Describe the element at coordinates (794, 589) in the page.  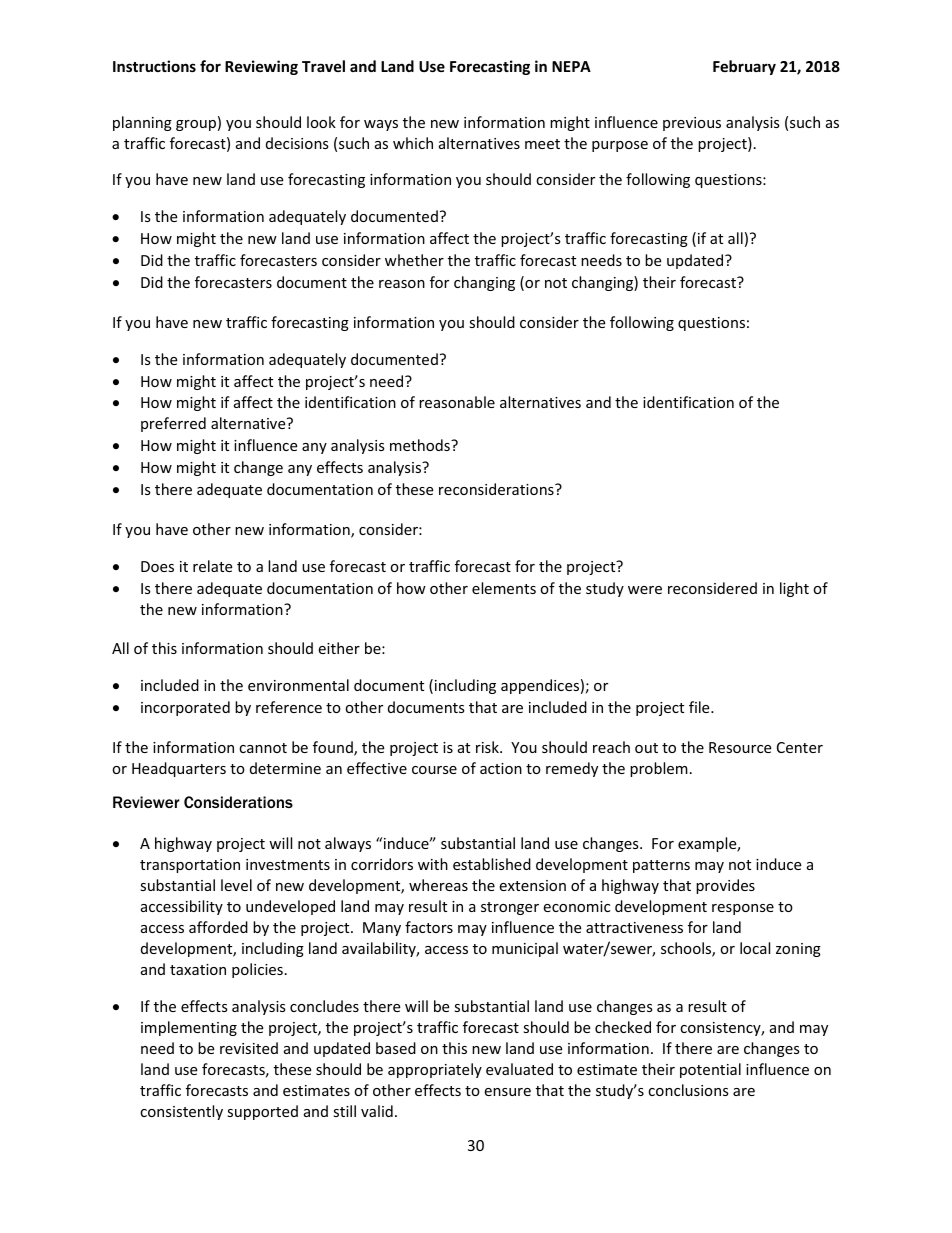
I see `light` at that location.
